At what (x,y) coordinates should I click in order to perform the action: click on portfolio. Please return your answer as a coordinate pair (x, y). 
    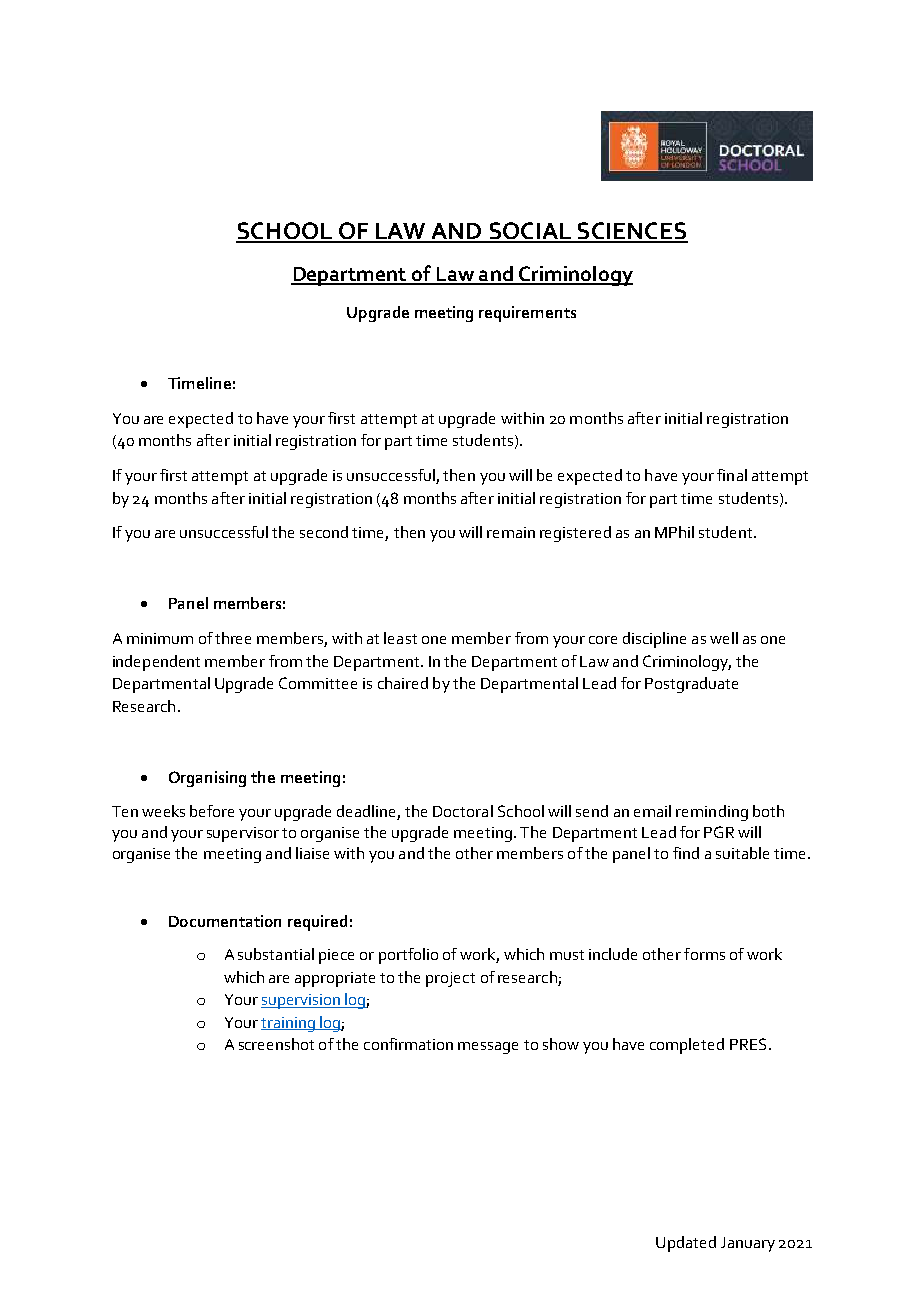
    Looking at the image, I should click on (408, 956).
